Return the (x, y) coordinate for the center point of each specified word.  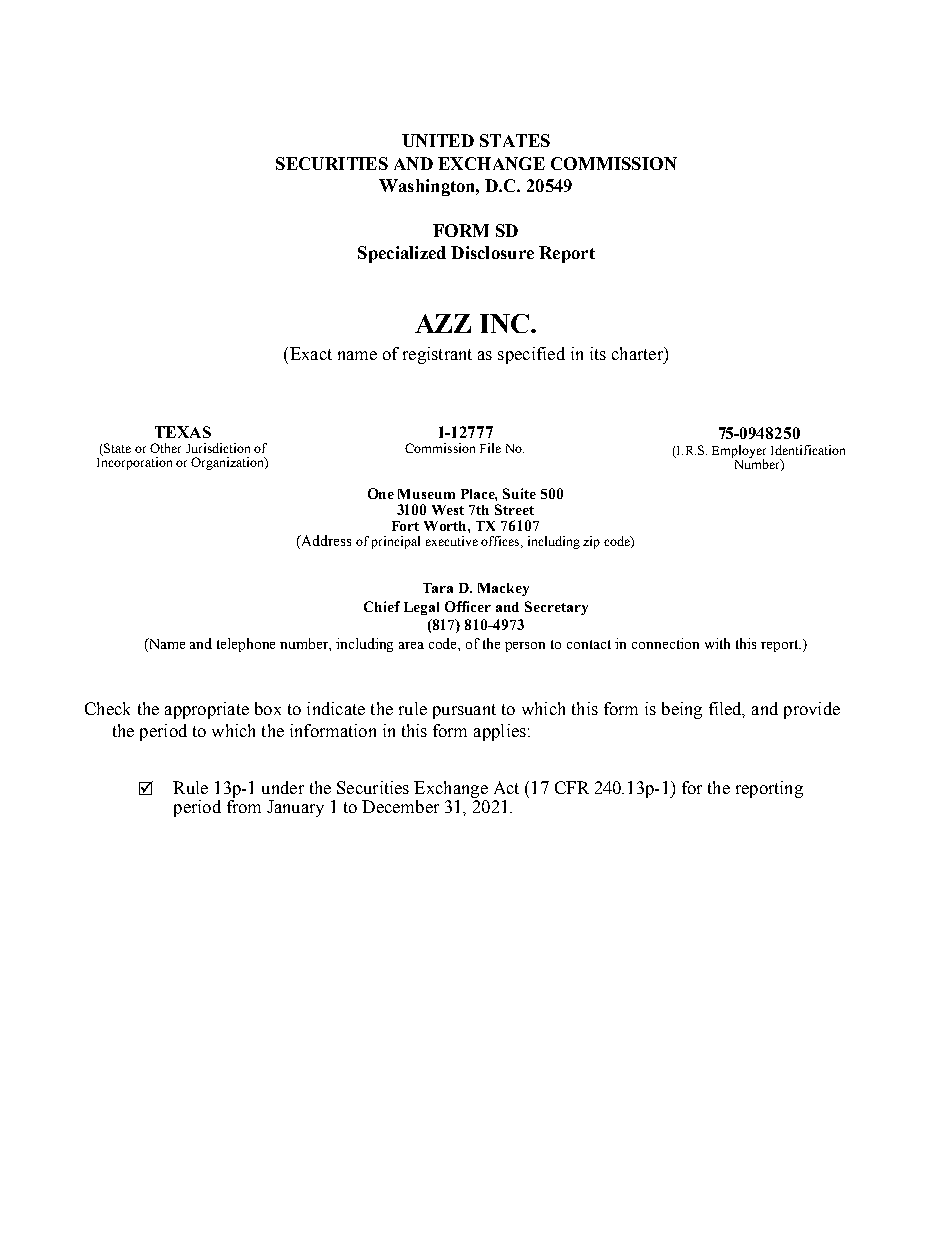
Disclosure (492, 252)
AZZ (443, 323)
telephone (246, 645)
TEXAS (183, 432)
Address (325, 542)
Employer (739, 452)
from (244, 805)
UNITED (438, 140)
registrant (437, 355)
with (717, 643)
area (411, 645)
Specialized (402, 254)
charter (638, 353)
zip (591, 542)
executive (452, 541)
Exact (309, 353)
